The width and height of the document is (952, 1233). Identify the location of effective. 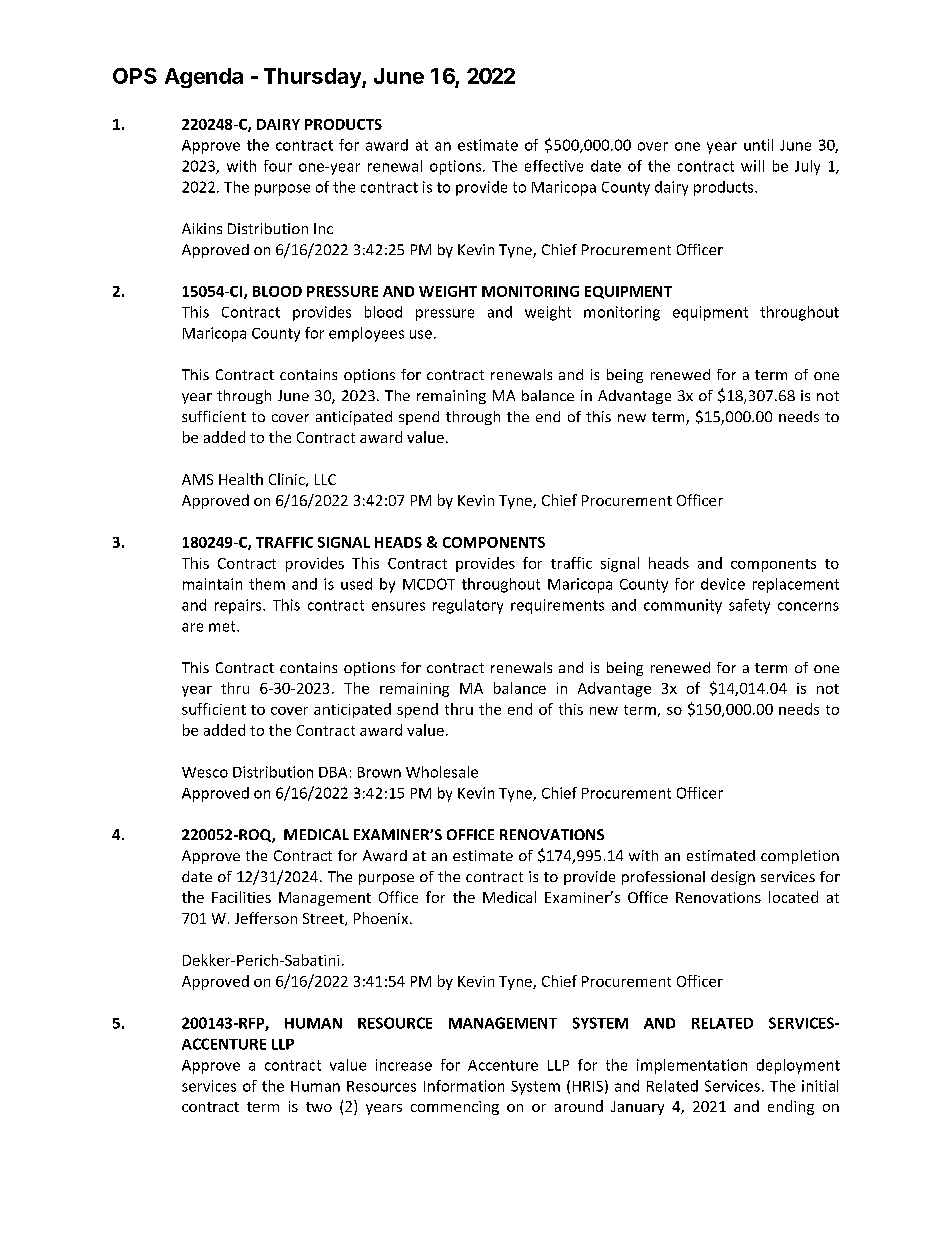
(554, 166).
